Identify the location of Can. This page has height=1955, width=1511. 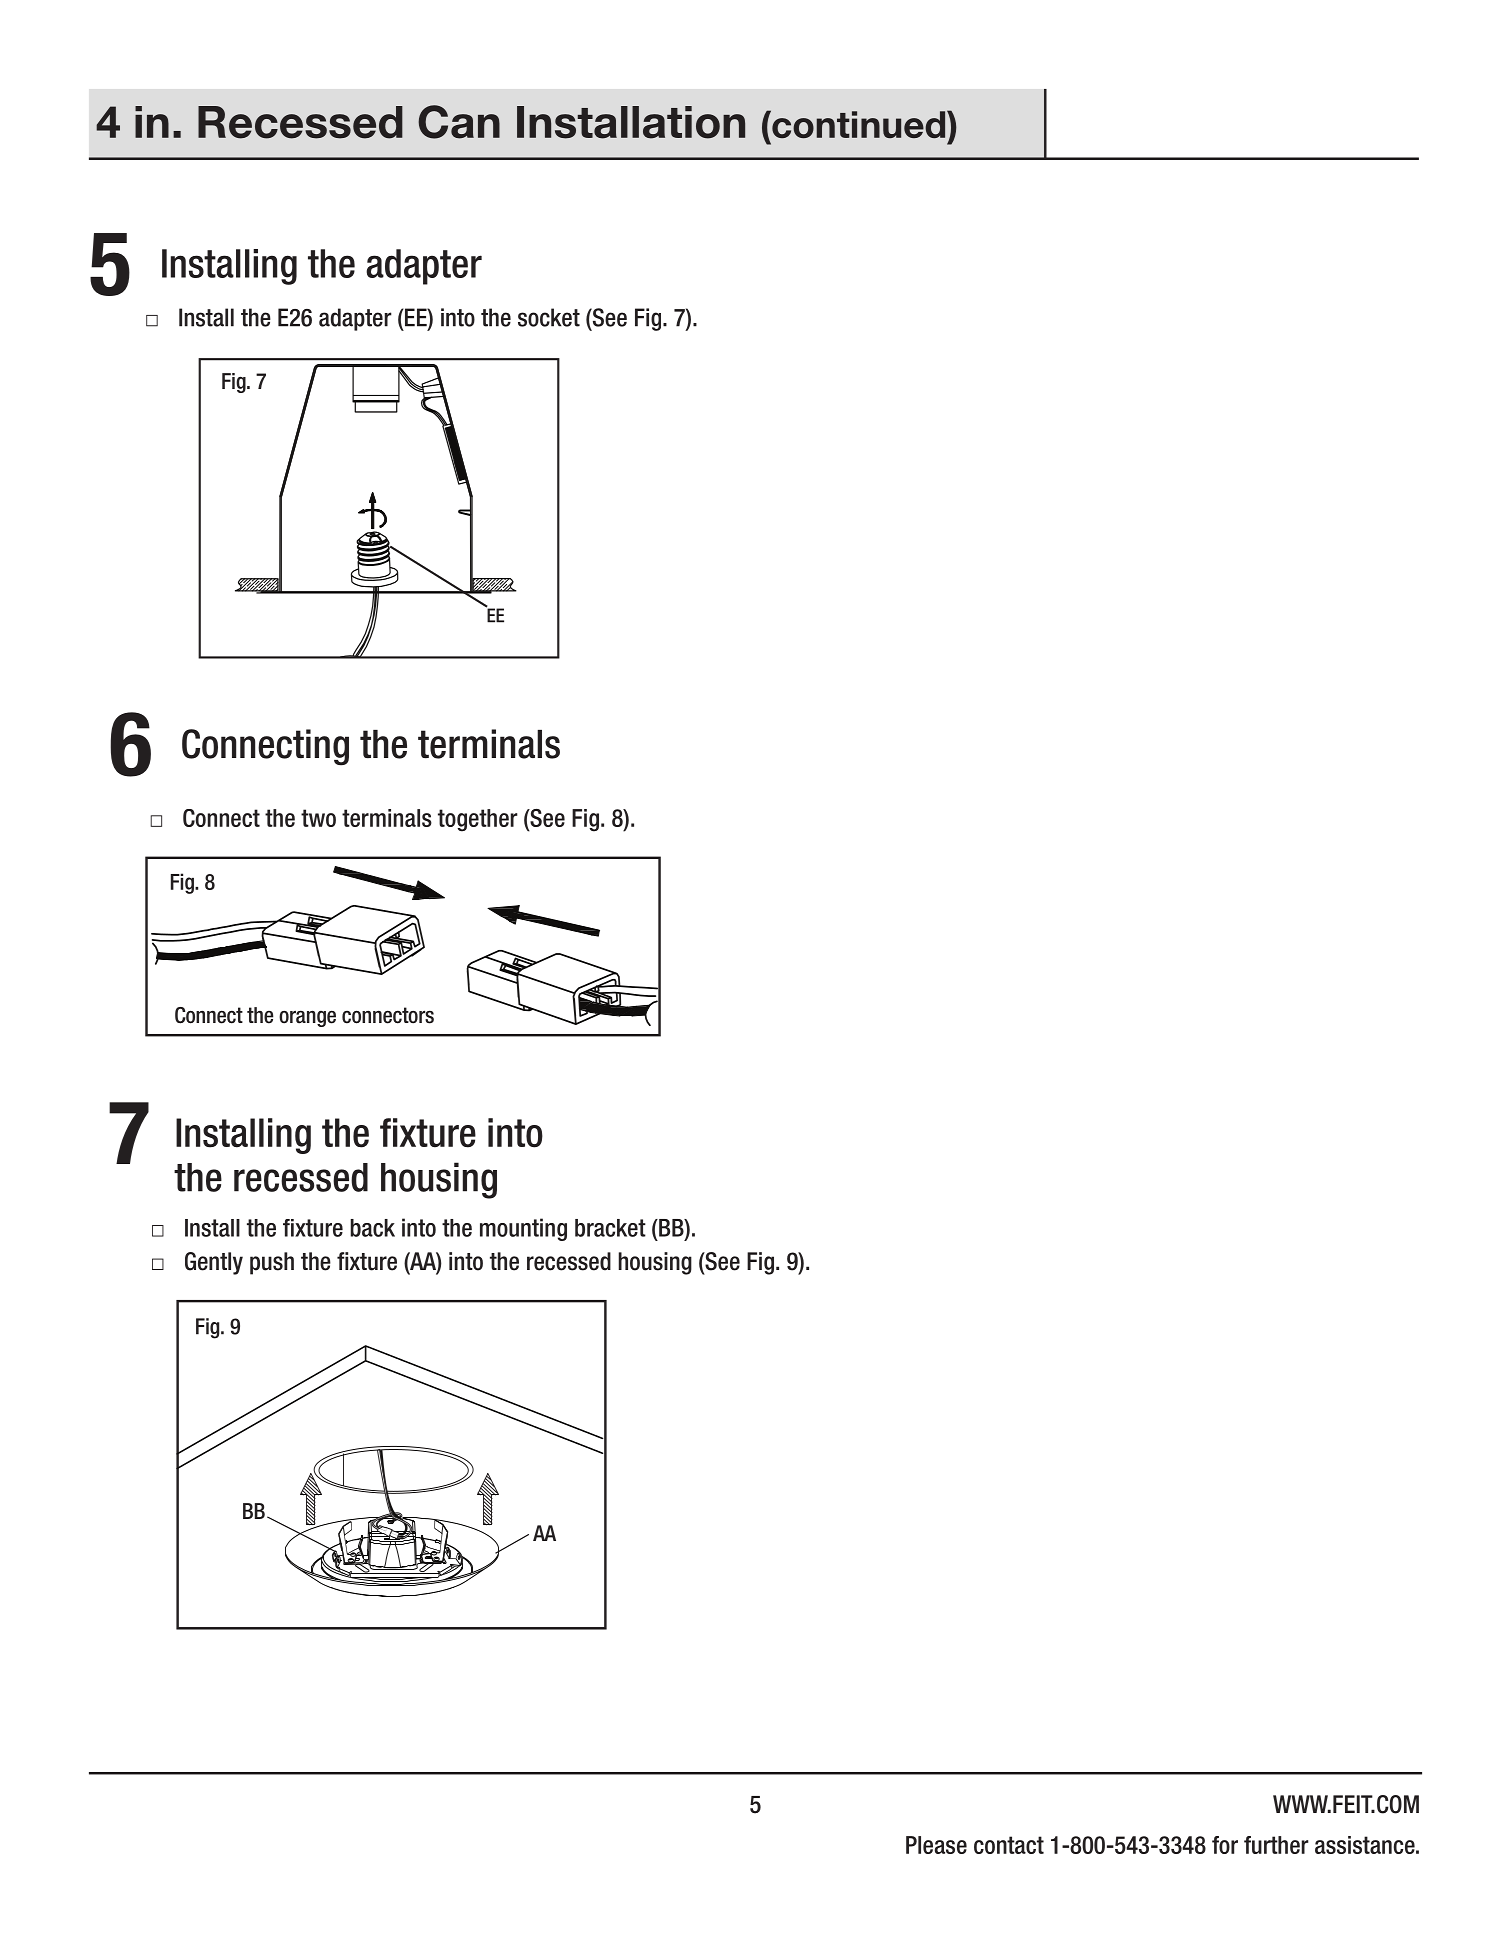
(459, 122).
